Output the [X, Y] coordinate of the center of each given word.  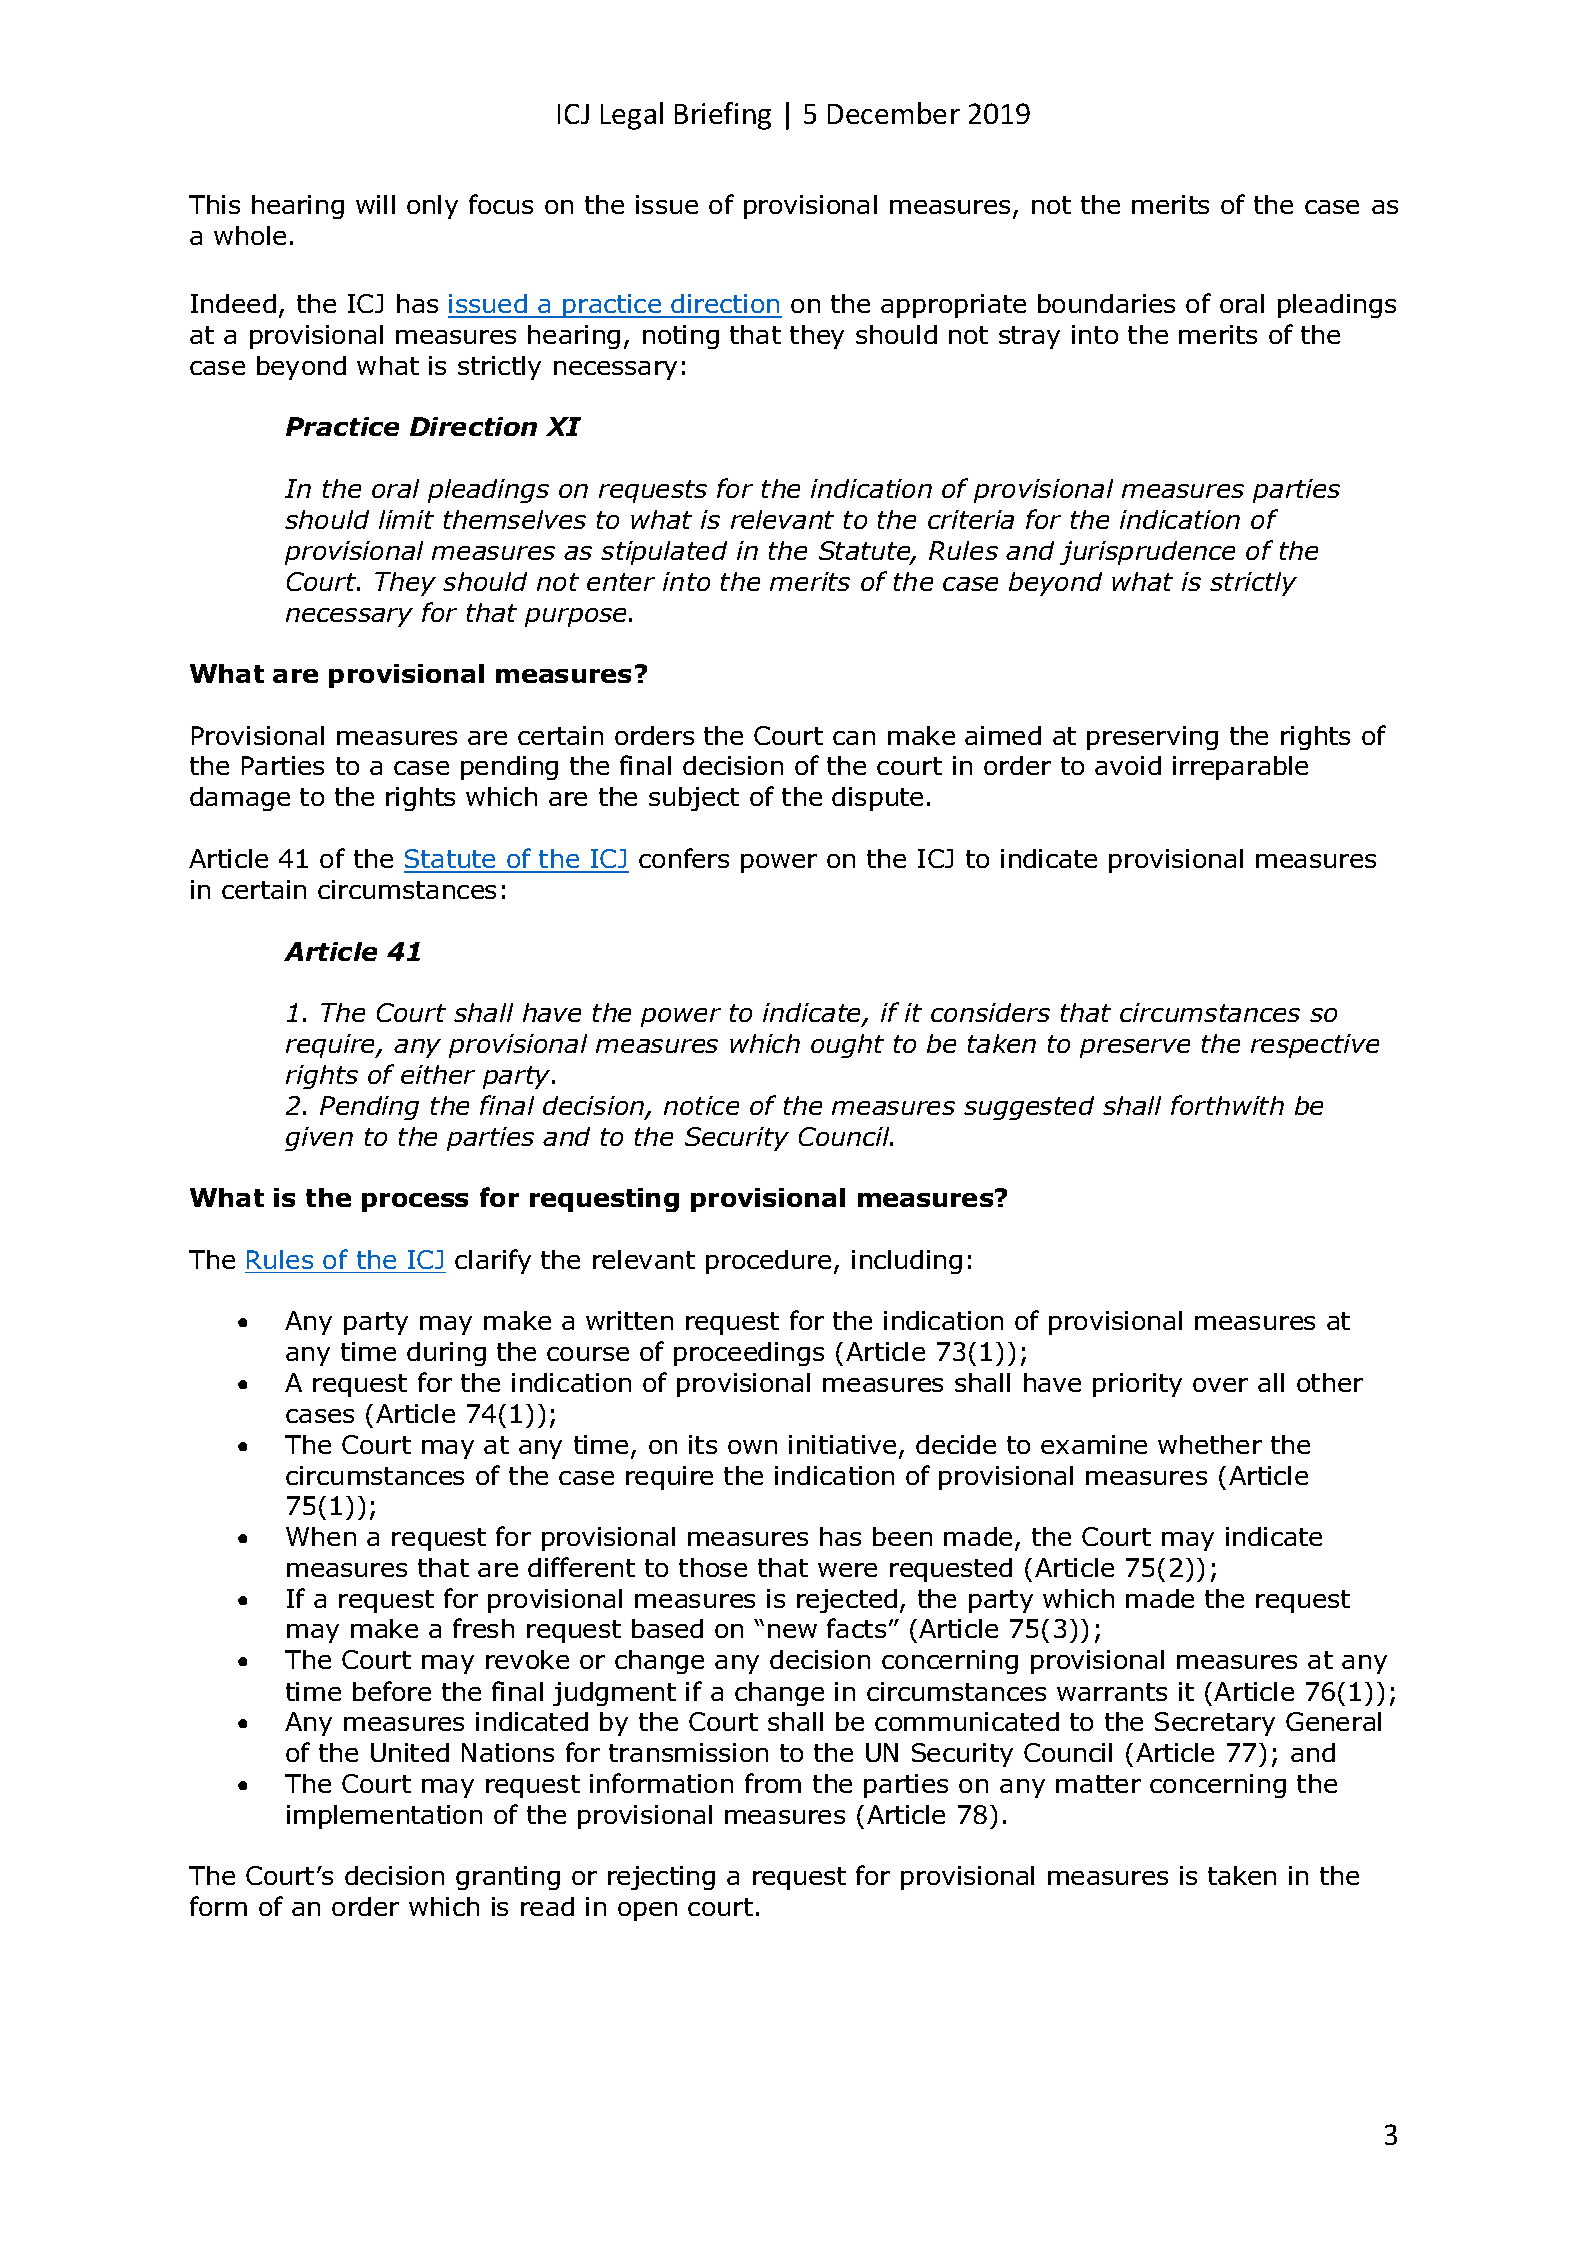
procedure [768, 1262]
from [773, 1783]
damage [240, 799]
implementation [384, 1817]
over [1220, 1385]
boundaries [1106, 303]
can [854, 738]
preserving [1152, 738]
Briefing [723, 116]
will [375, 204]
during [446, 1354]
